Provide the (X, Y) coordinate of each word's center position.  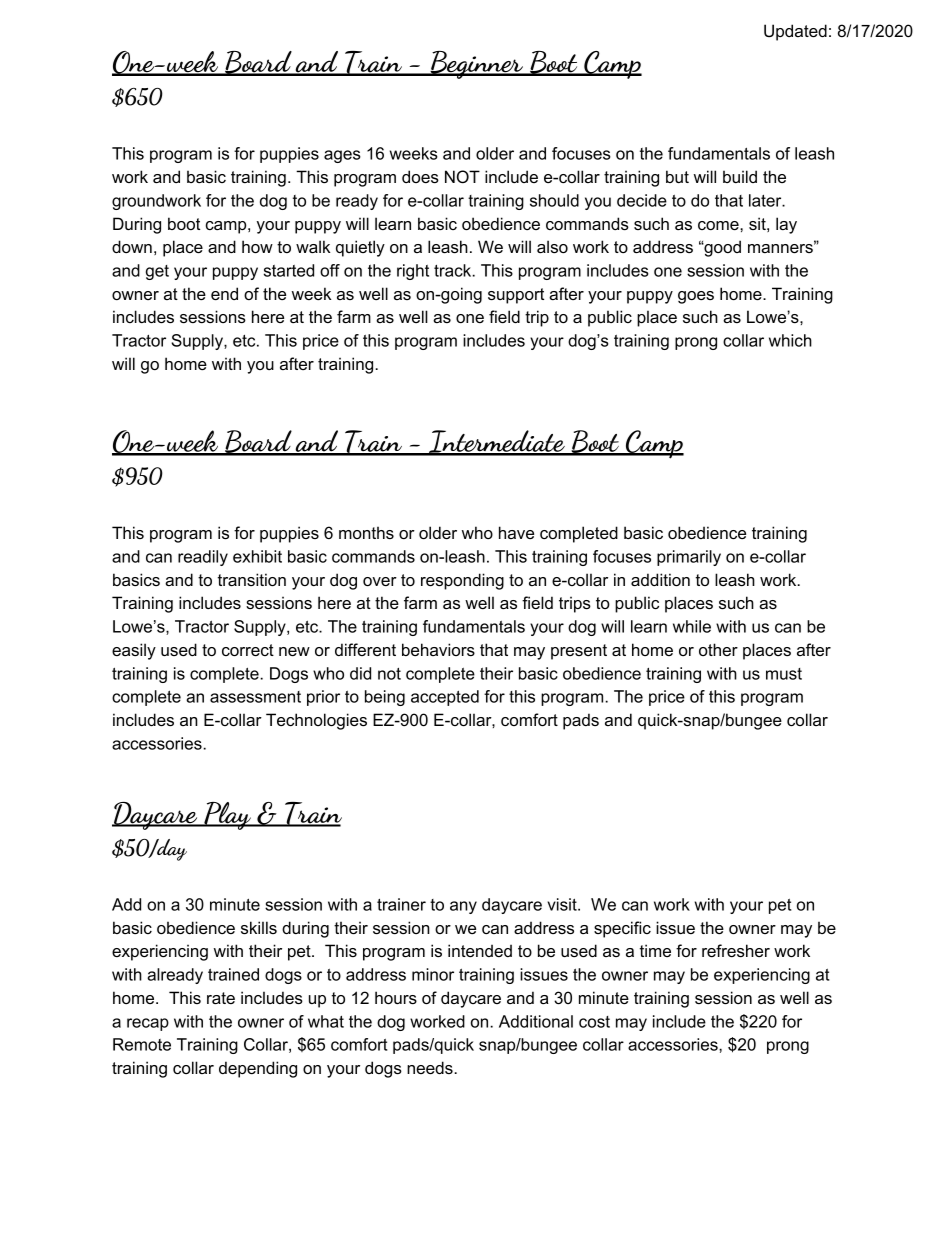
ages (342, 156)
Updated (795, 32)
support (516, 296)
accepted (445, 698)
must (784, 674)
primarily (689, 558)
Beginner (477, 65)
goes (696, 297)
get (157, 272)
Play (227, 816)
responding (462, 581)
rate (221, 998)
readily (203, 558)
